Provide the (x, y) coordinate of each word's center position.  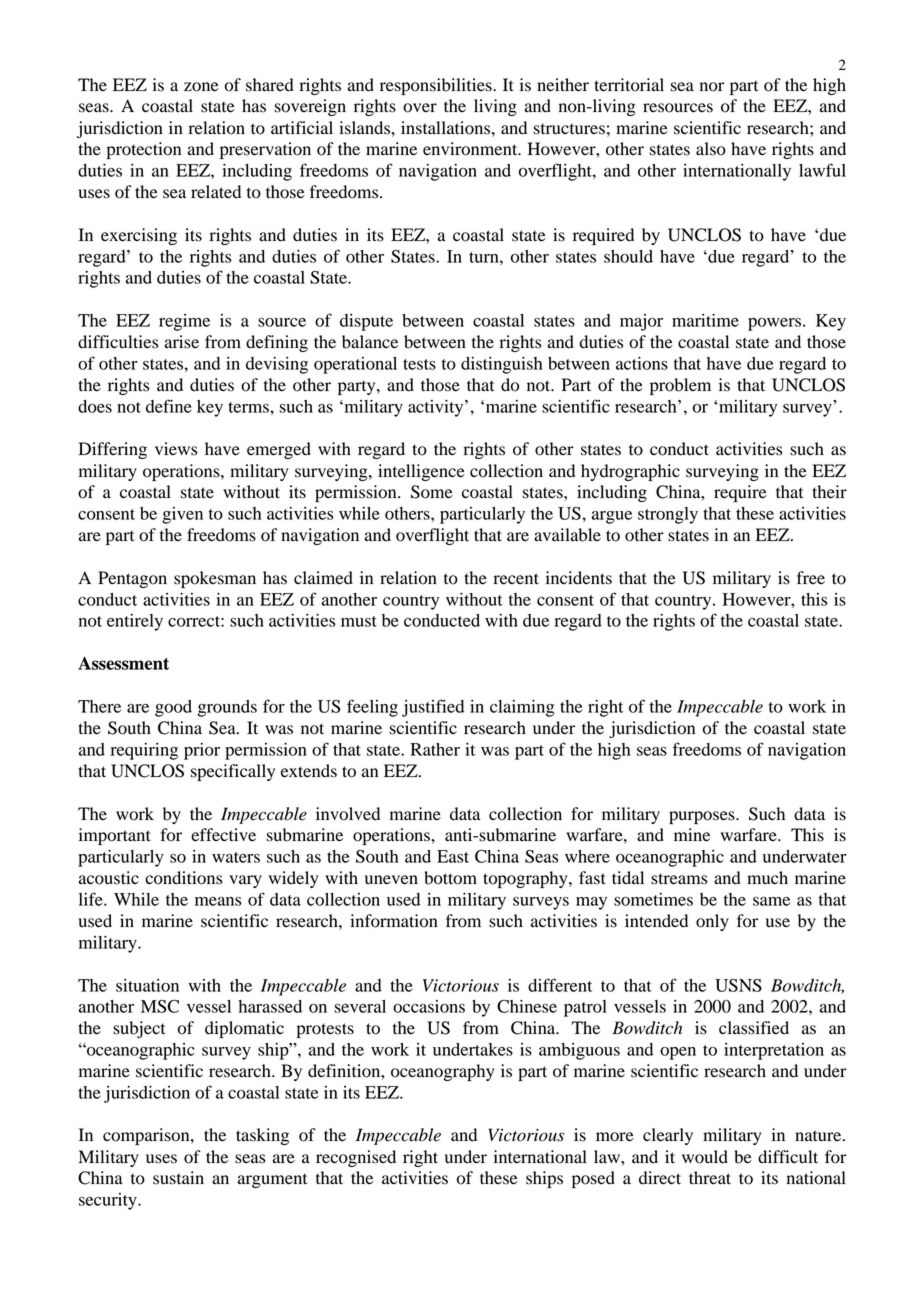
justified (433, 708)
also (711, 149)
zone (201, 87)
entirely (135, 622)
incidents (579, 578)
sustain (178, 1178)
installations (447, 128)
